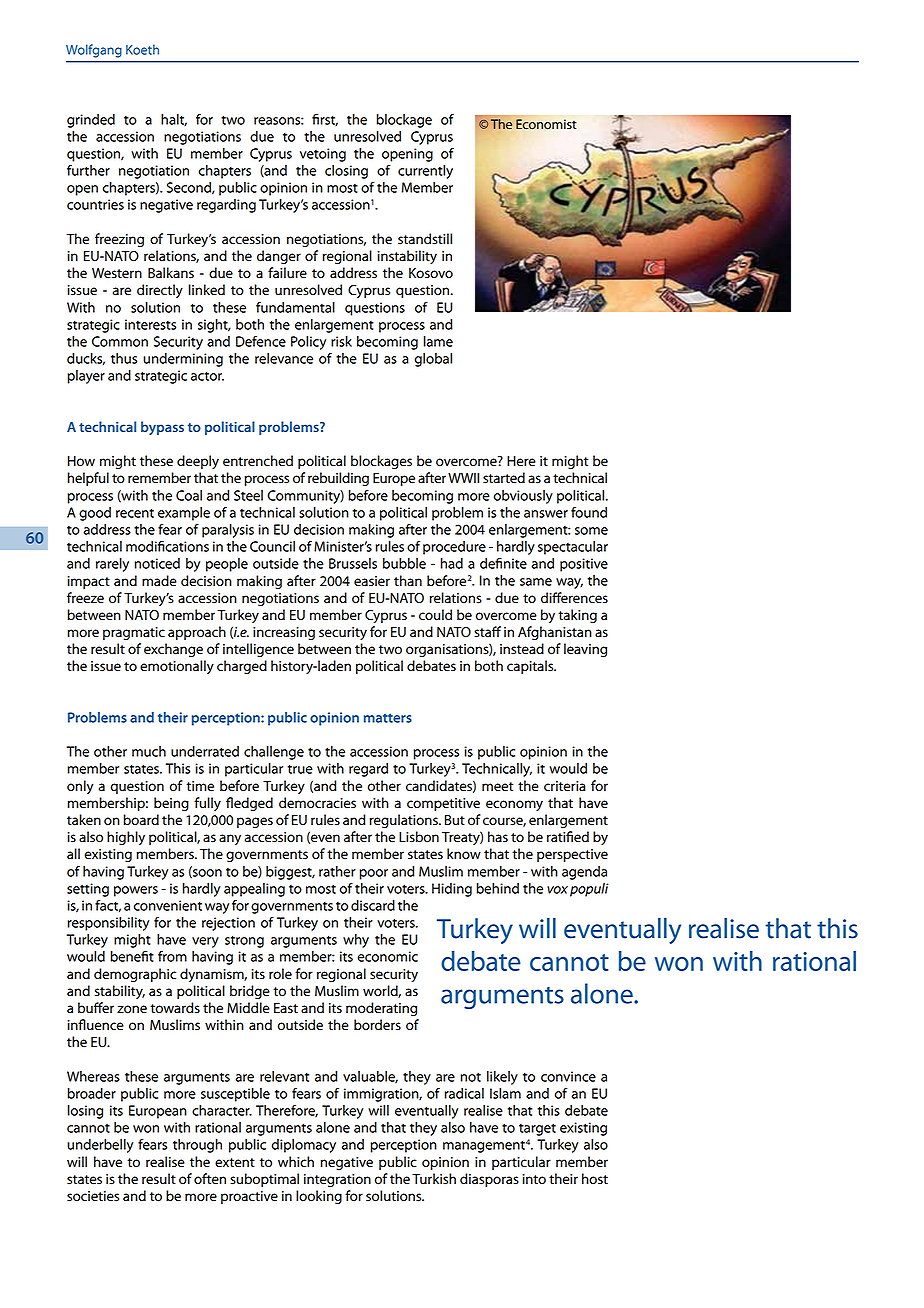 This screenshot has width=924, height=1308. Describe the element at coordinates (514, 805) in the screenshot. I see `economy` at that location.
